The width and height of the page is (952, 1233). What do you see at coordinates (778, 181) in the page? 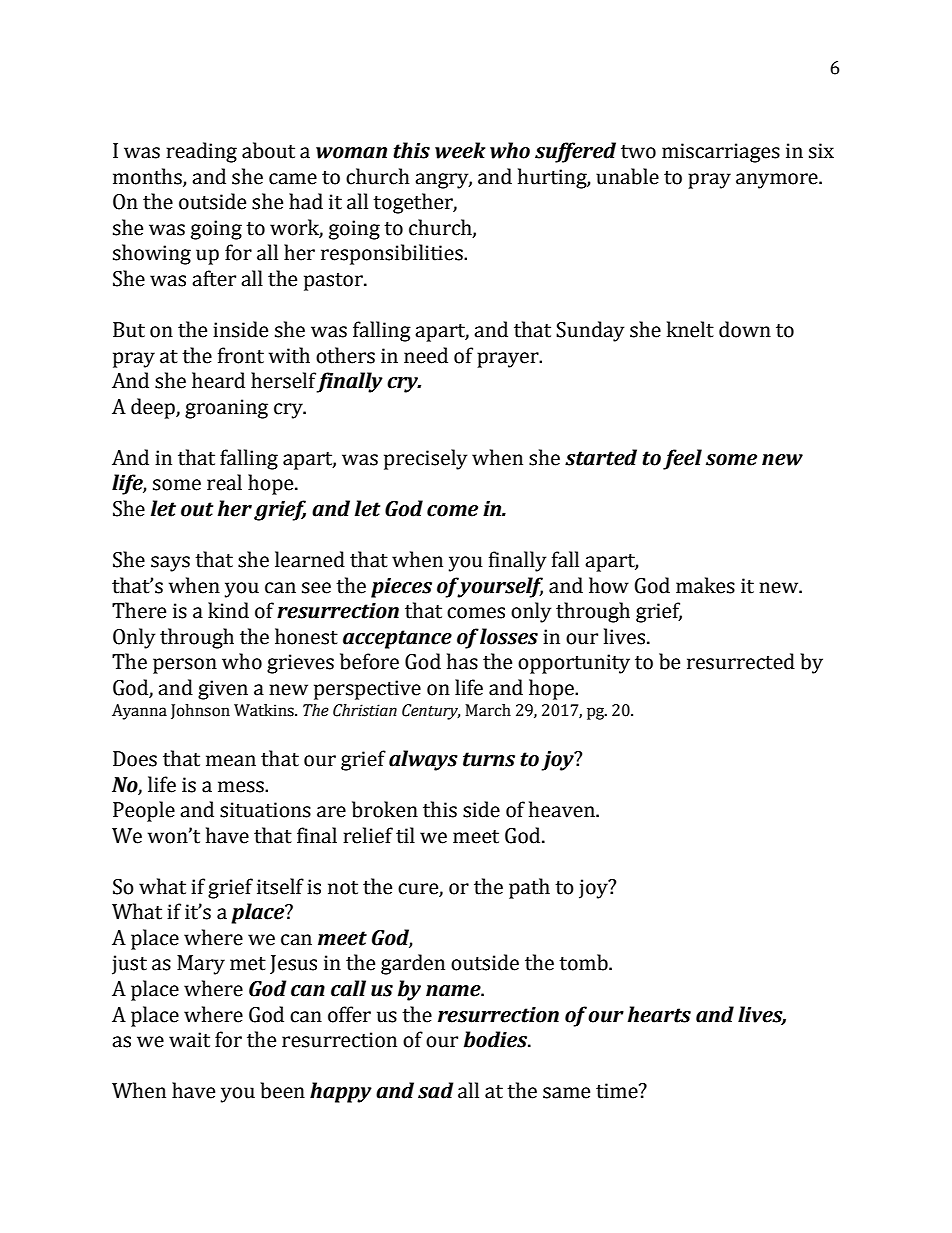
I see `anymore` at bounding box center [778, 181].
